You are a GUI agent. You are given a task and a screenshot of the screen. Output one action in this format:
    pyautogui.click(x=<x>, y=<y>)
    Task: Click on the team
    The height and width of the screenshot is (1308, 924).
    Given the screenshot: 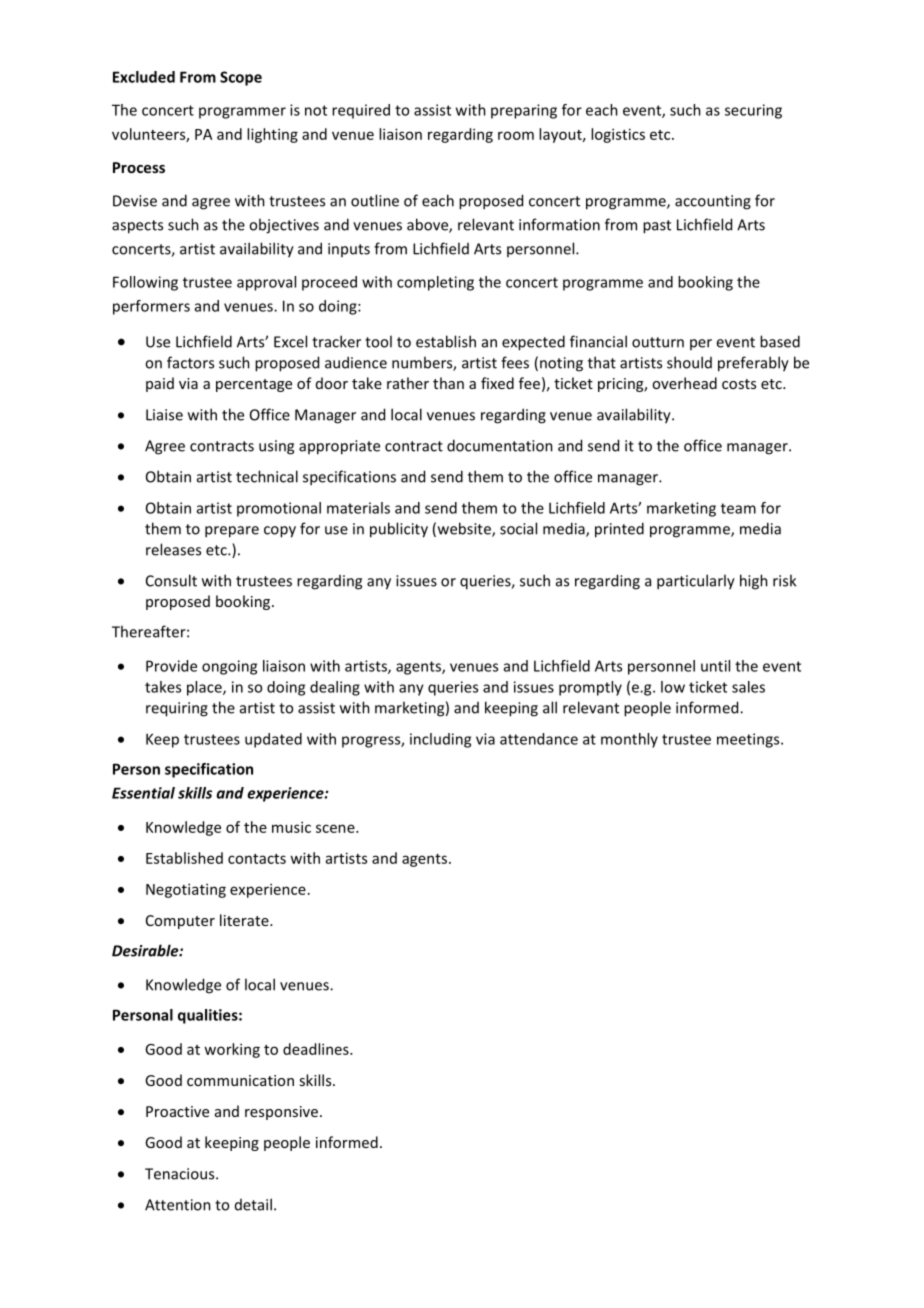 What is the action you would take?
    pyautogui.click(x=738, y=508)
